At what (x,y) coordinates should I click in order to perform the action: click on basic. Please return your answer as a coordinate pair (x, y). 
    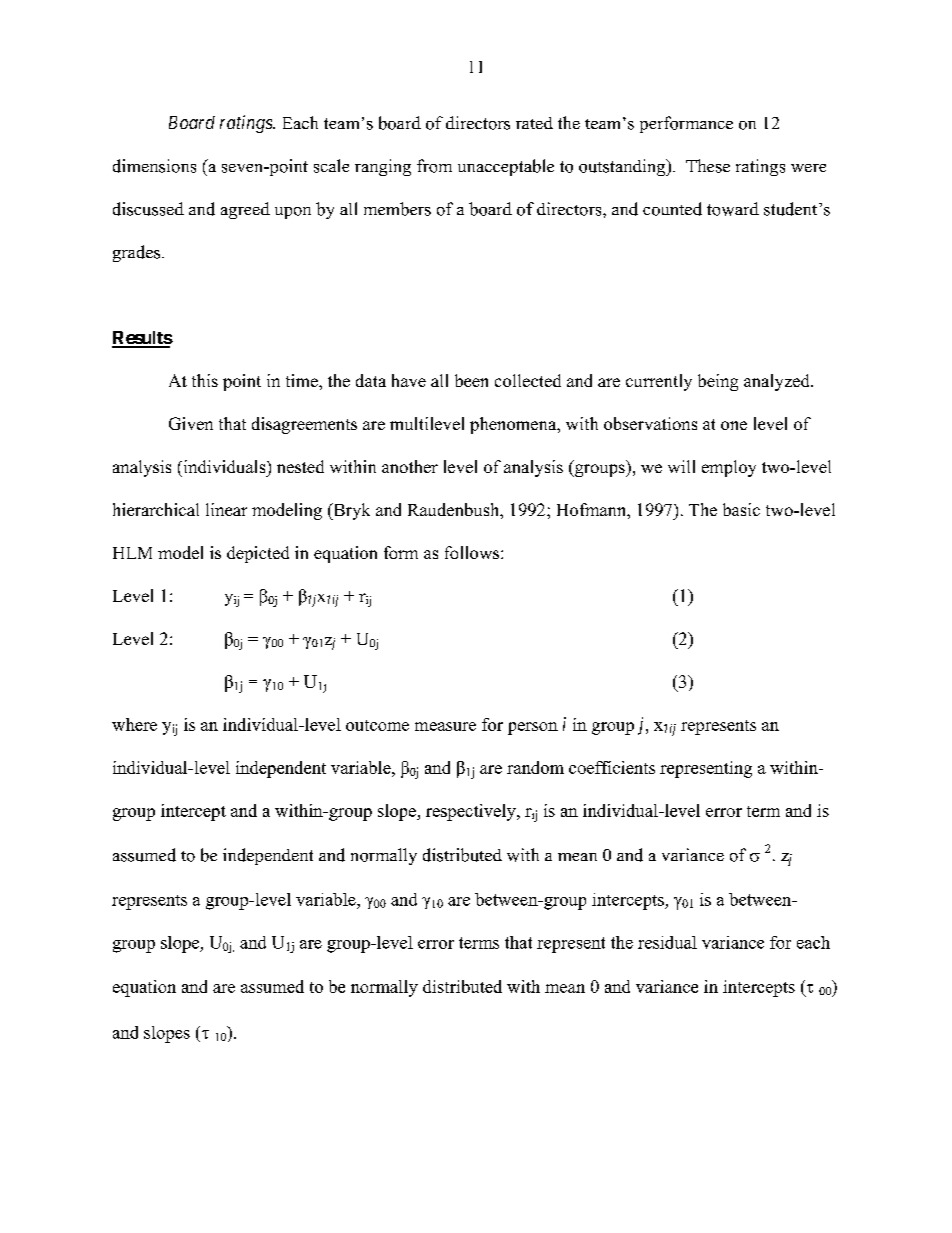
    Looking at the image, I should click on (741, 509).
